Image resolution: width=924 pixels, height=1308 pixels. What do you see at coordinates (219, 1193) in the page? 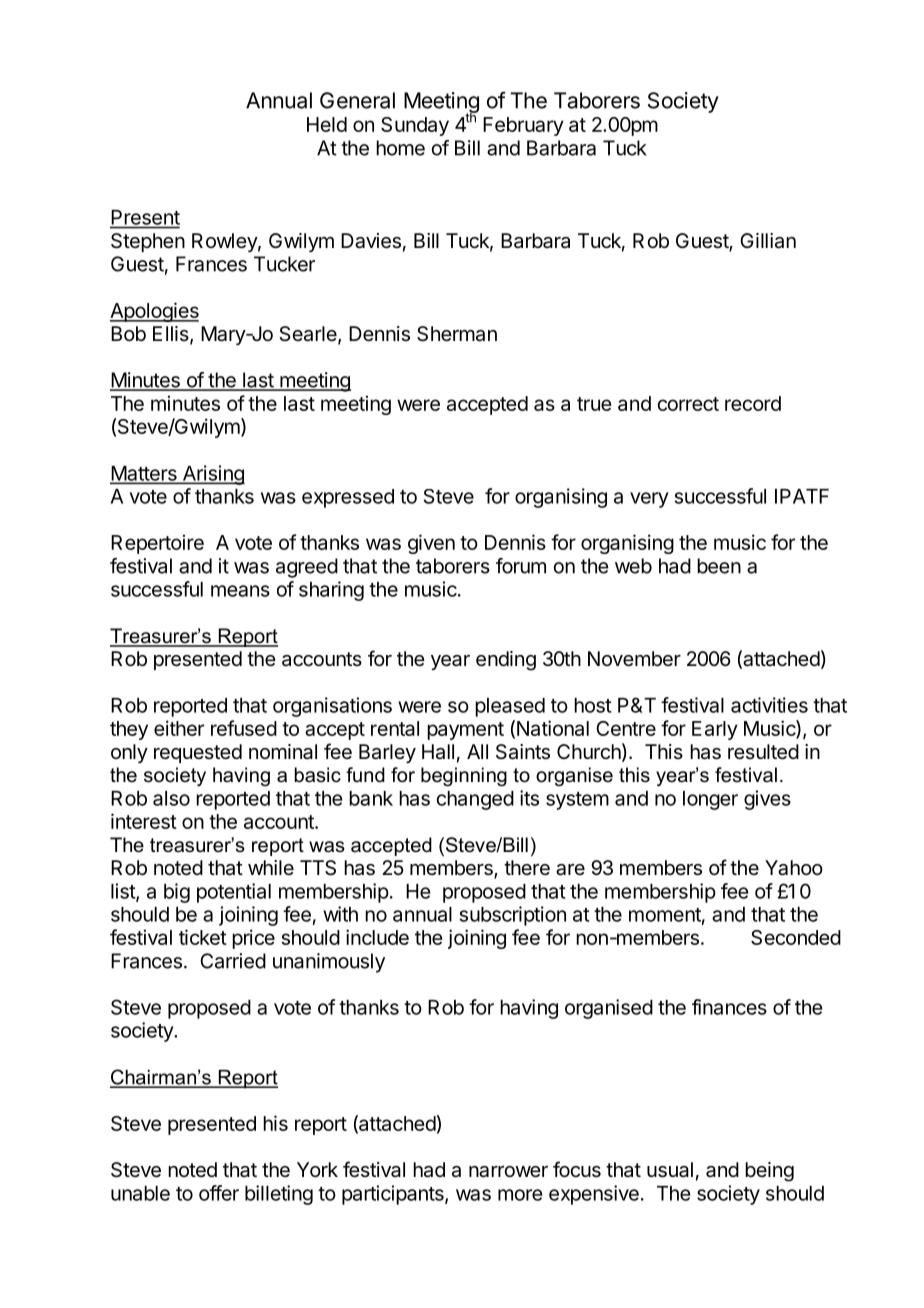
I see `offer` at bounding box center [219, 1193].
